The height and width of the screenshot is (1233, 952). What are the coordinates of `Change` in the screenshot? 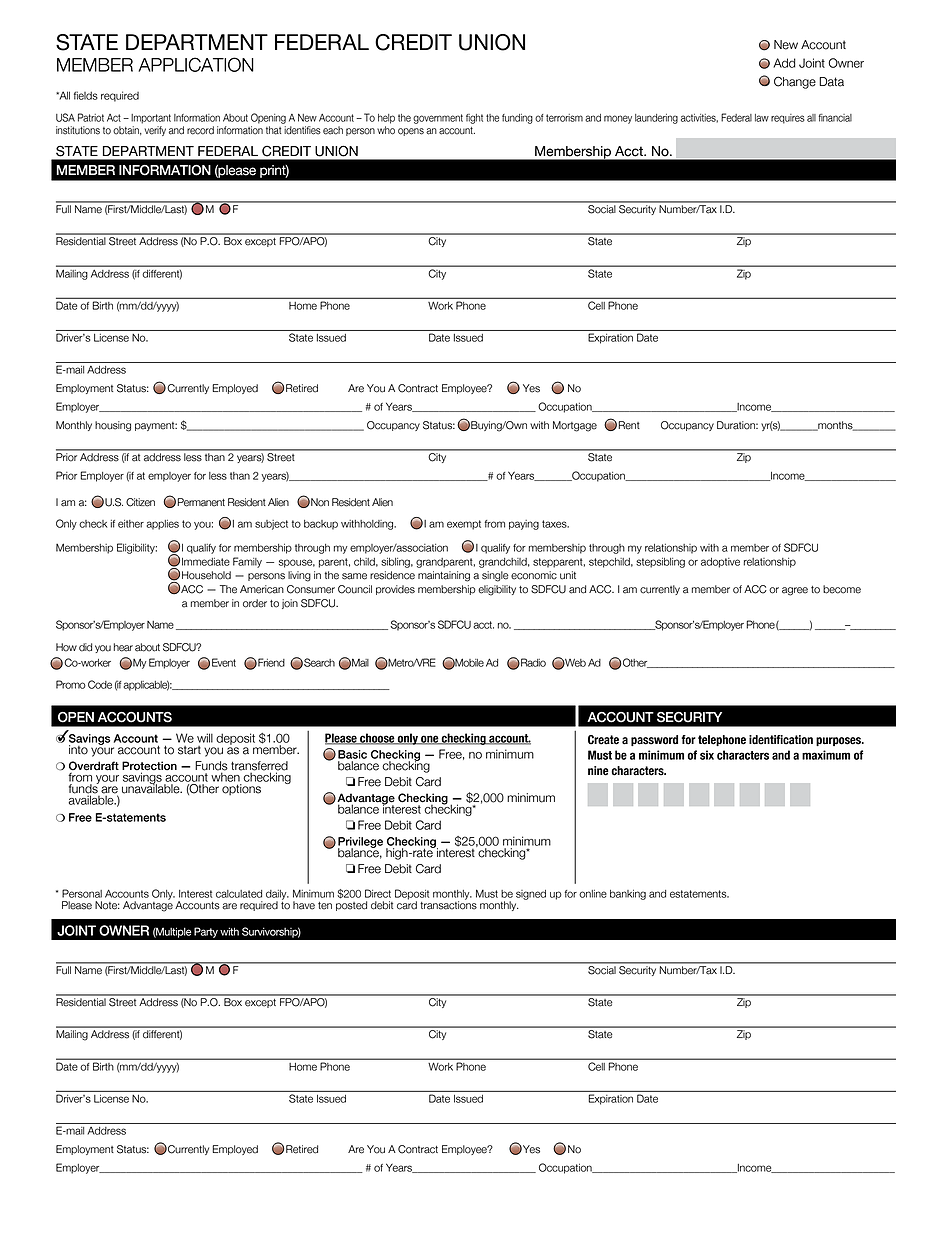 It's located at (795, 82).
